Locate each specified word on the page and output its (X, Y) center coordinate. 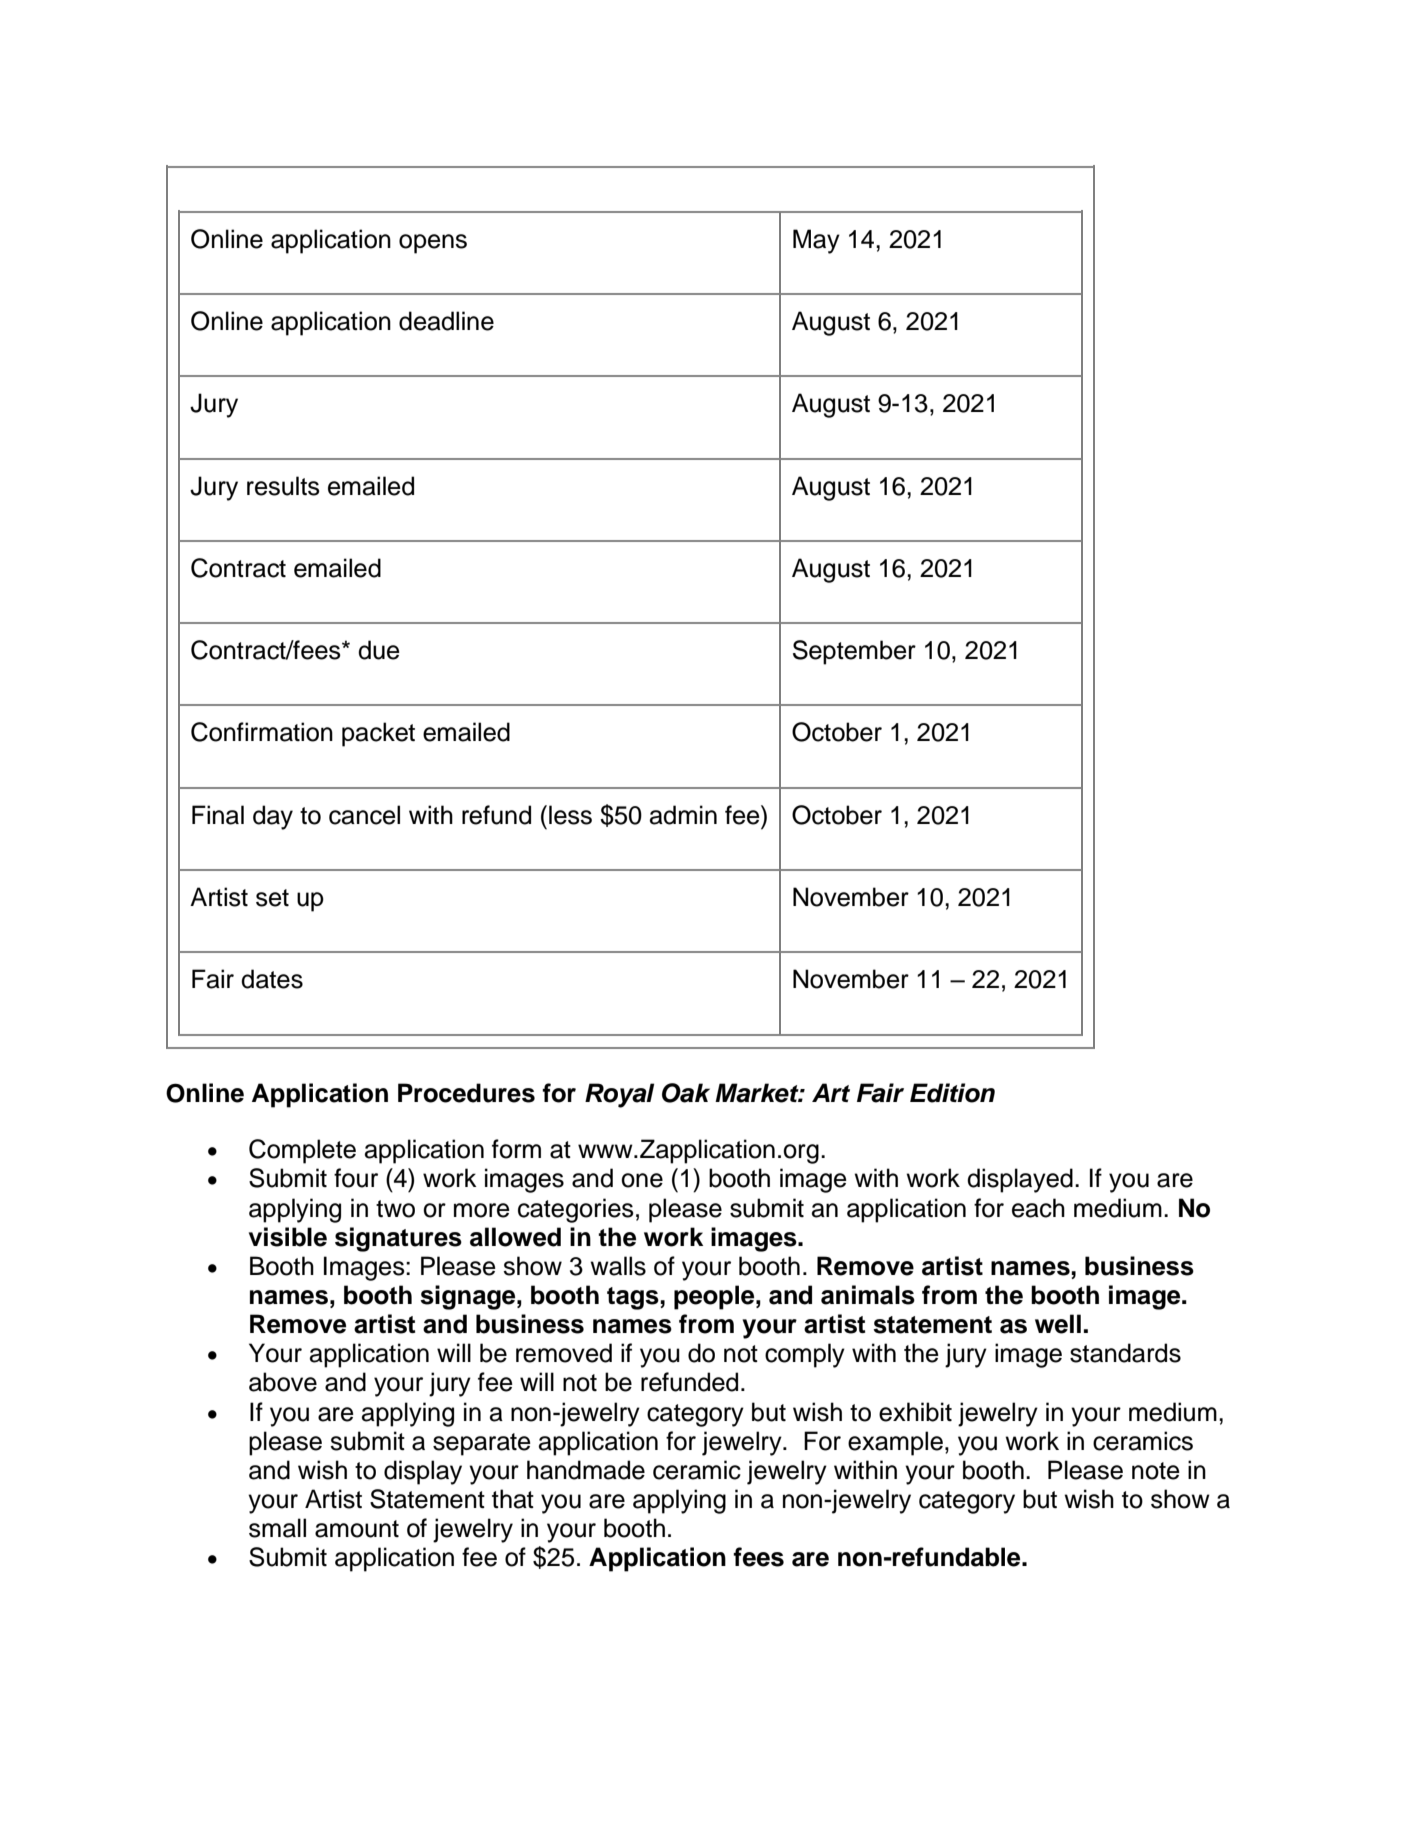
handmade (586, 1470)
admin (683, 815)
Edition (952, 1093)
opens (433, 244)
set (272, 898)
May (816, 241)
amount (357, 1529)
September (854, 652)
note (1156, 1471)
